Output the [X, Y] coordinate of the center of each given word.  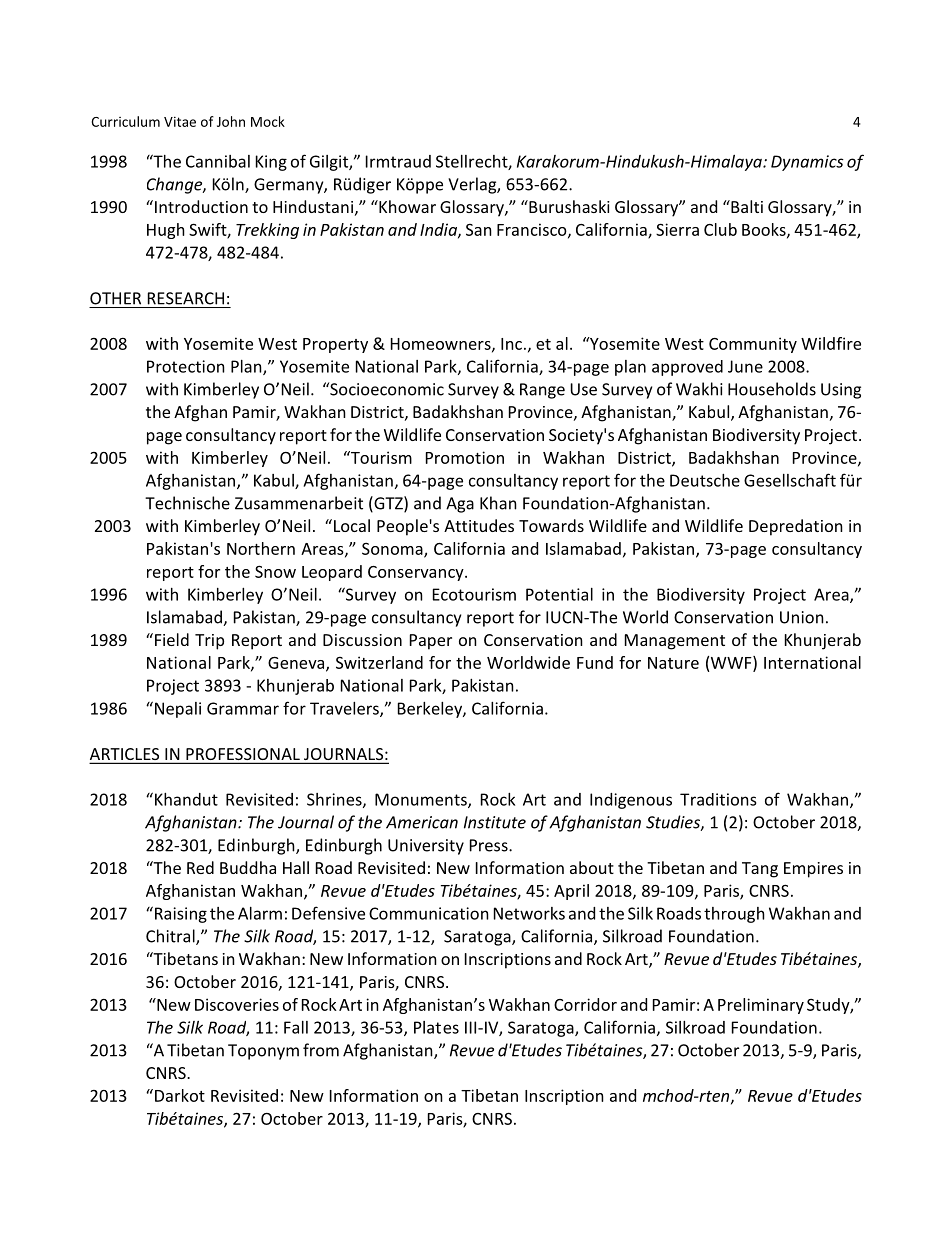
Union [802, 617]
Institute [495, 822]
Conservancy [417, 573]
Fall [296, 1027]
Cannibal [218, 161]
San [479, 230]
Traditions [718, 799]
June [745, 366]
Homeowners [442, 345]
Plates [436, 1027]
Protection [186, 366]
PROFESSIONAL [243, 755]
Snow [275, 571]
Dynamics [807, 163]
